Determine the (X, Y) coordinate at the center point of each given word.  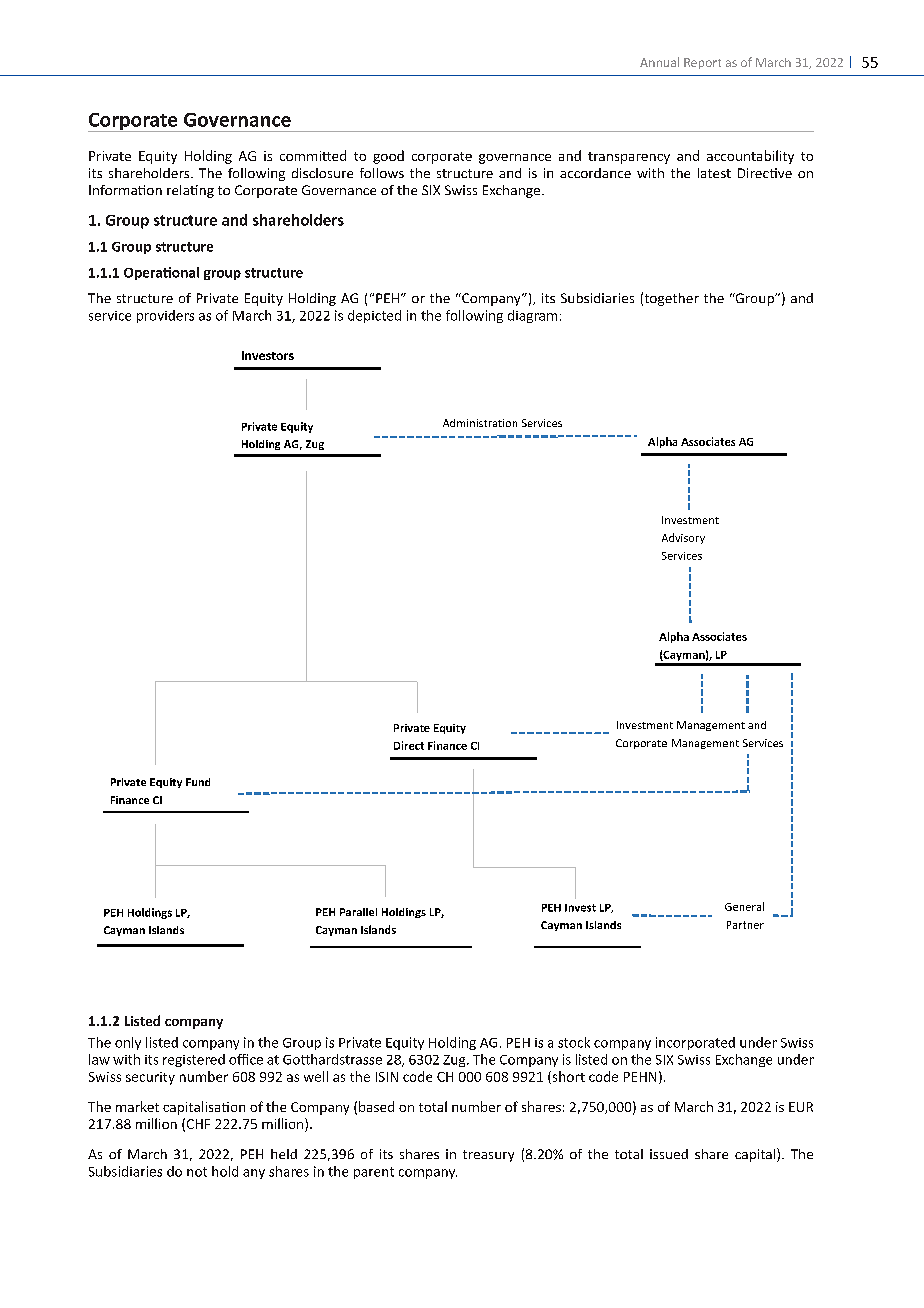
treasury (488, 1156)
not (197, 1172)
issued (669, 1154)
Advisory (683, 538)
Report (702, 63)
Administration (480, 423)
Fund (198, 782)
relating (190, 191)
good (388, 157)
